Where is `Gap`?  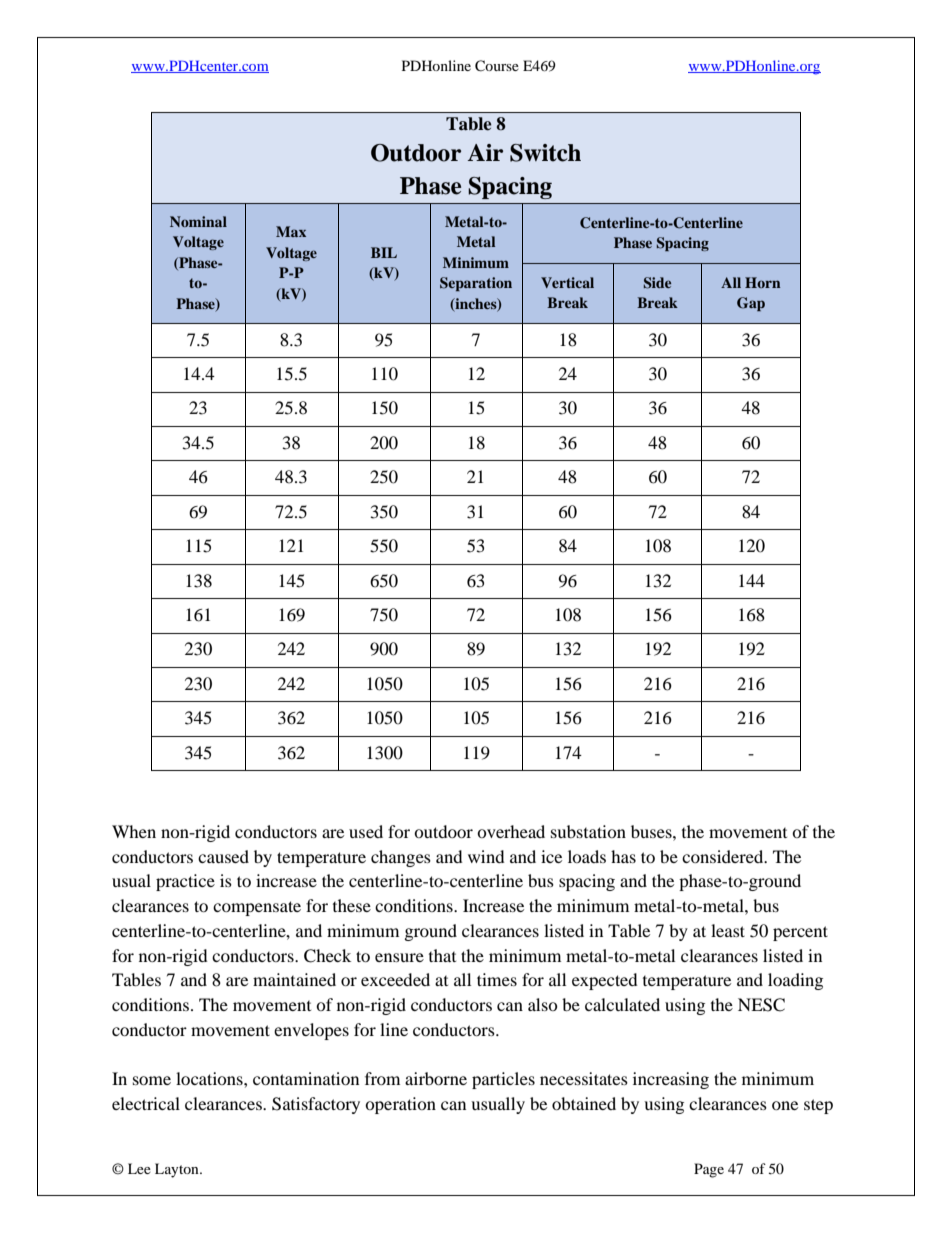
Gap is located at coordinates (751, 304).
